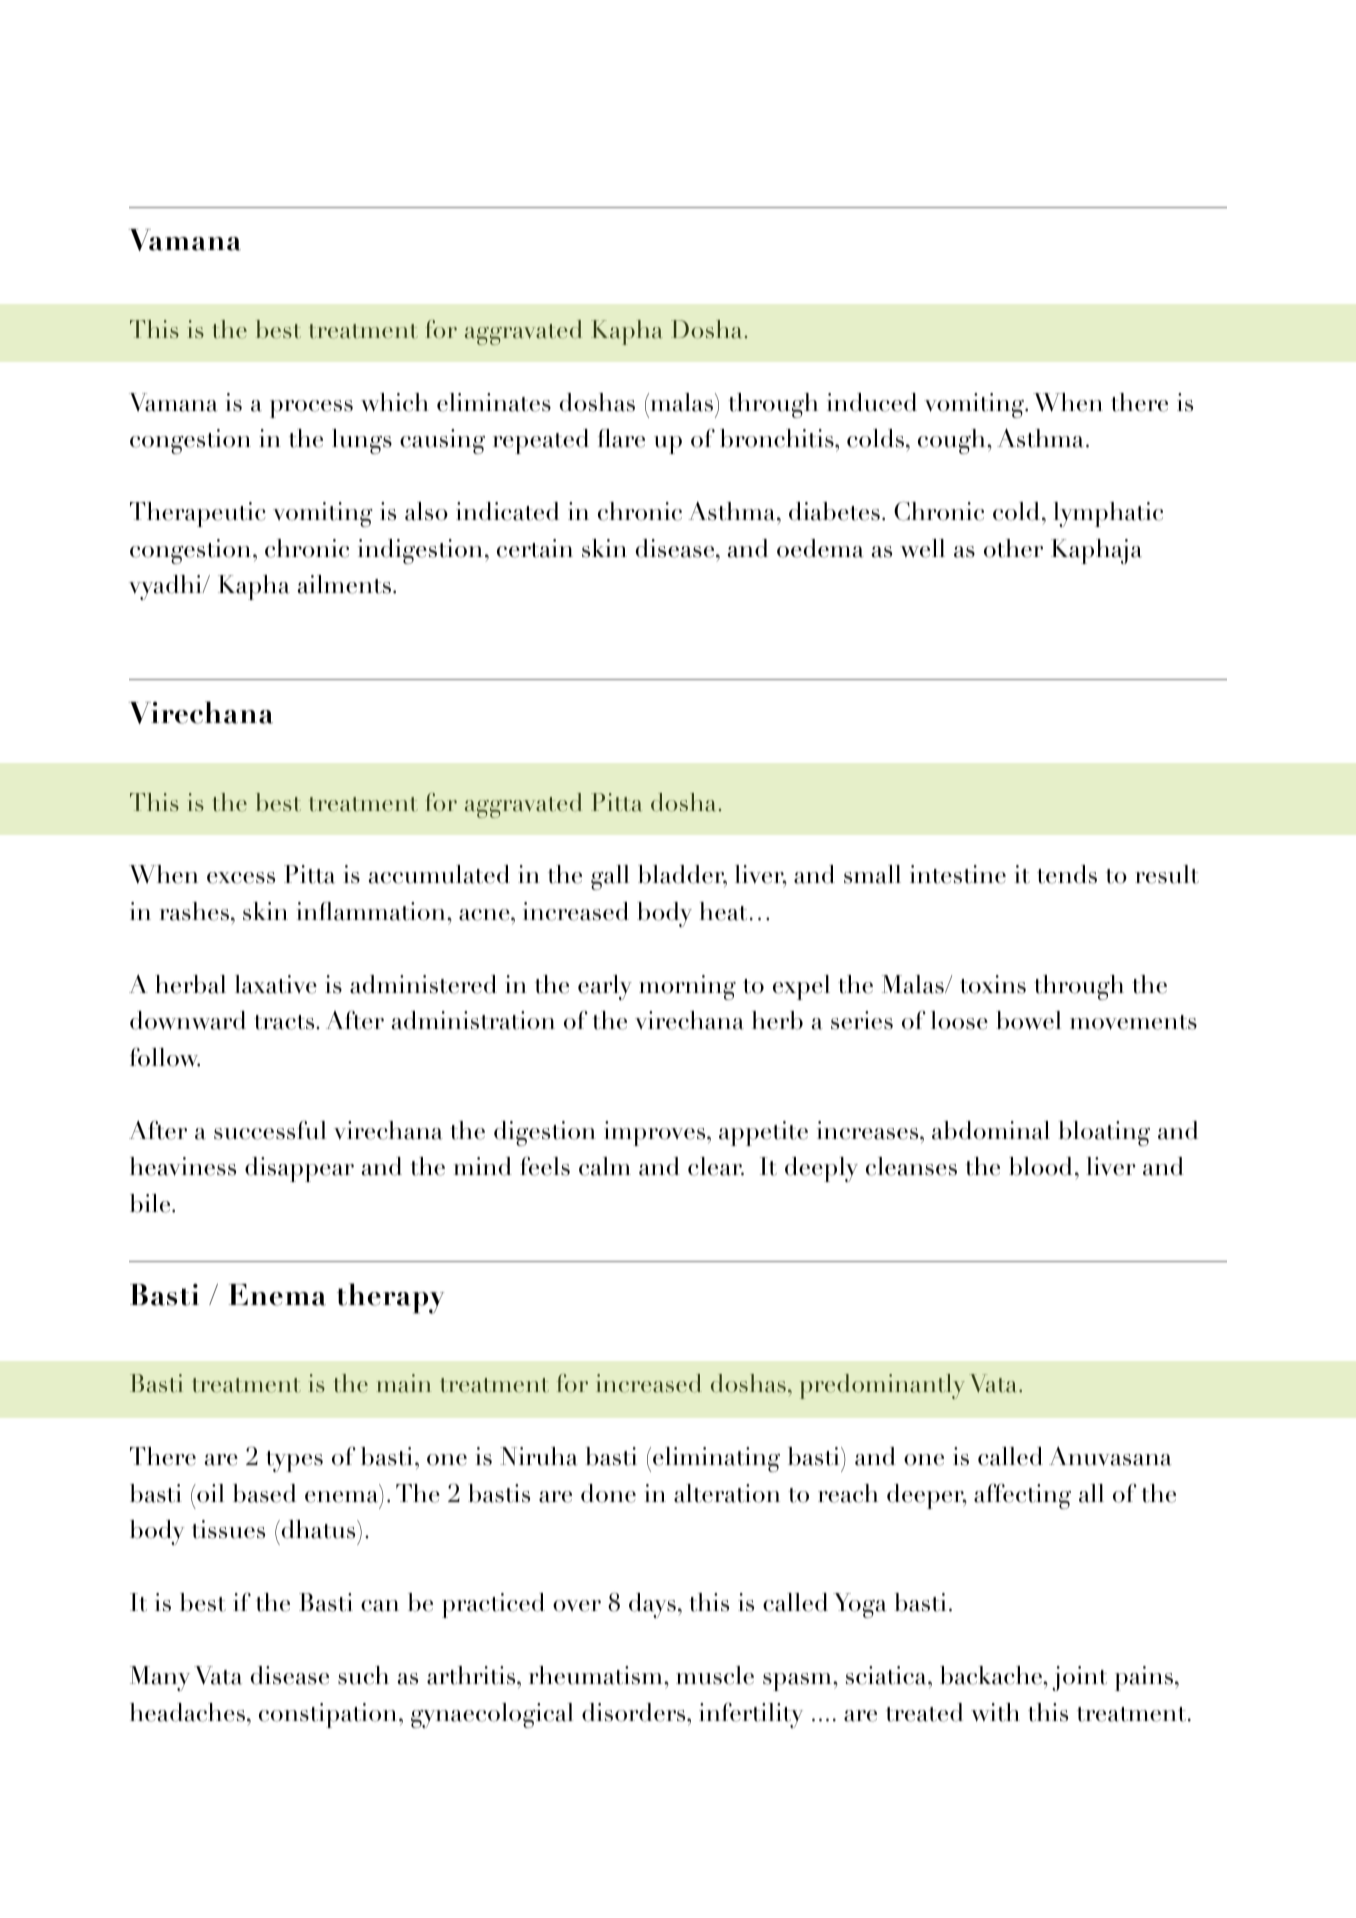 The height and width of the screenshot is (1918, 1356). Describe the element at coordinates (1067, 874) in the screenshot. I see `tends` at that location.
